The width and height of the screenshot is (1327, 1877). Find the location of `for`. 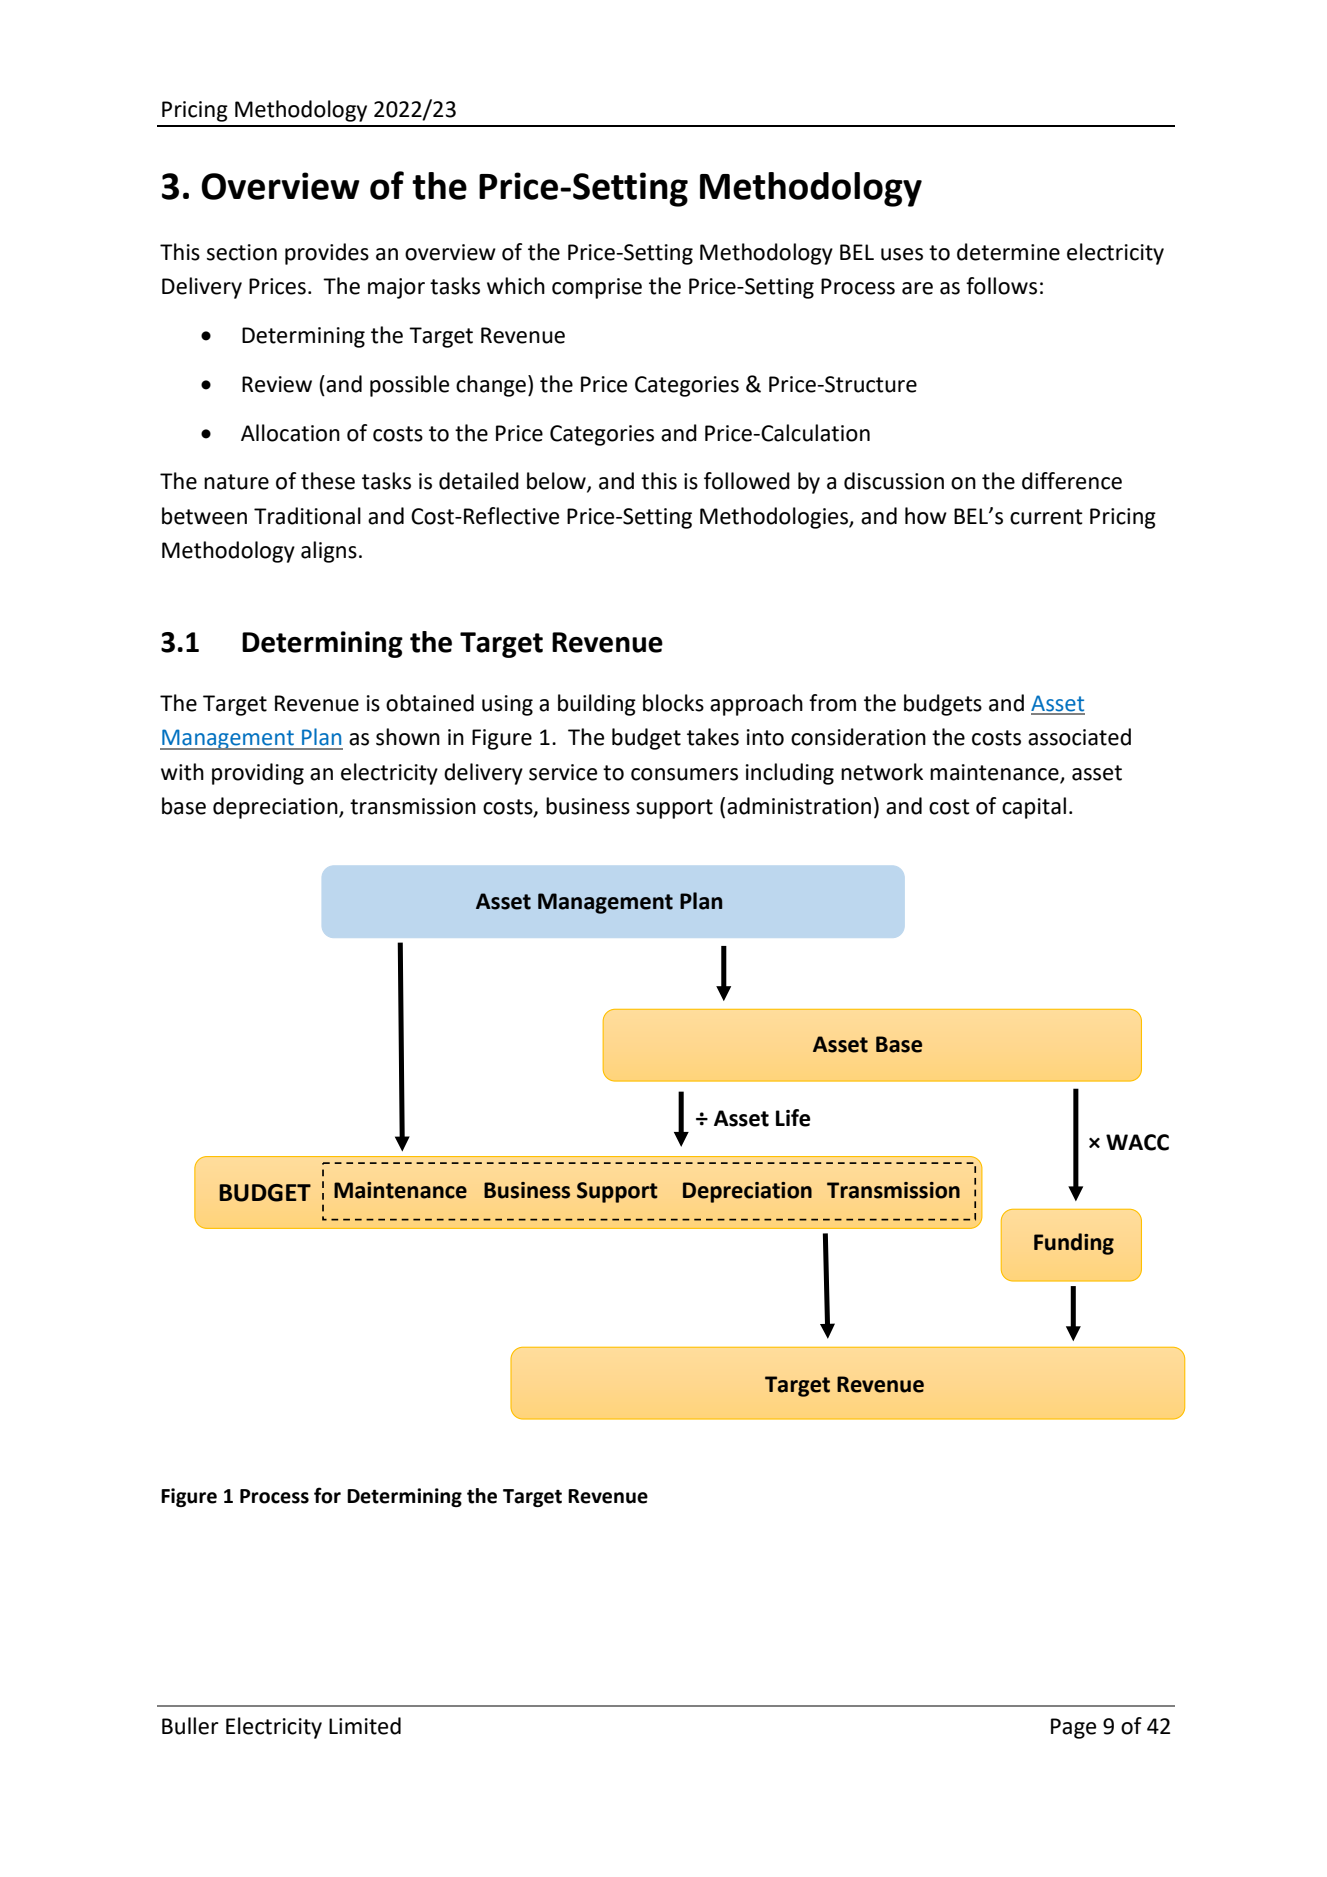

for is located at coordinates (327, 1495).
